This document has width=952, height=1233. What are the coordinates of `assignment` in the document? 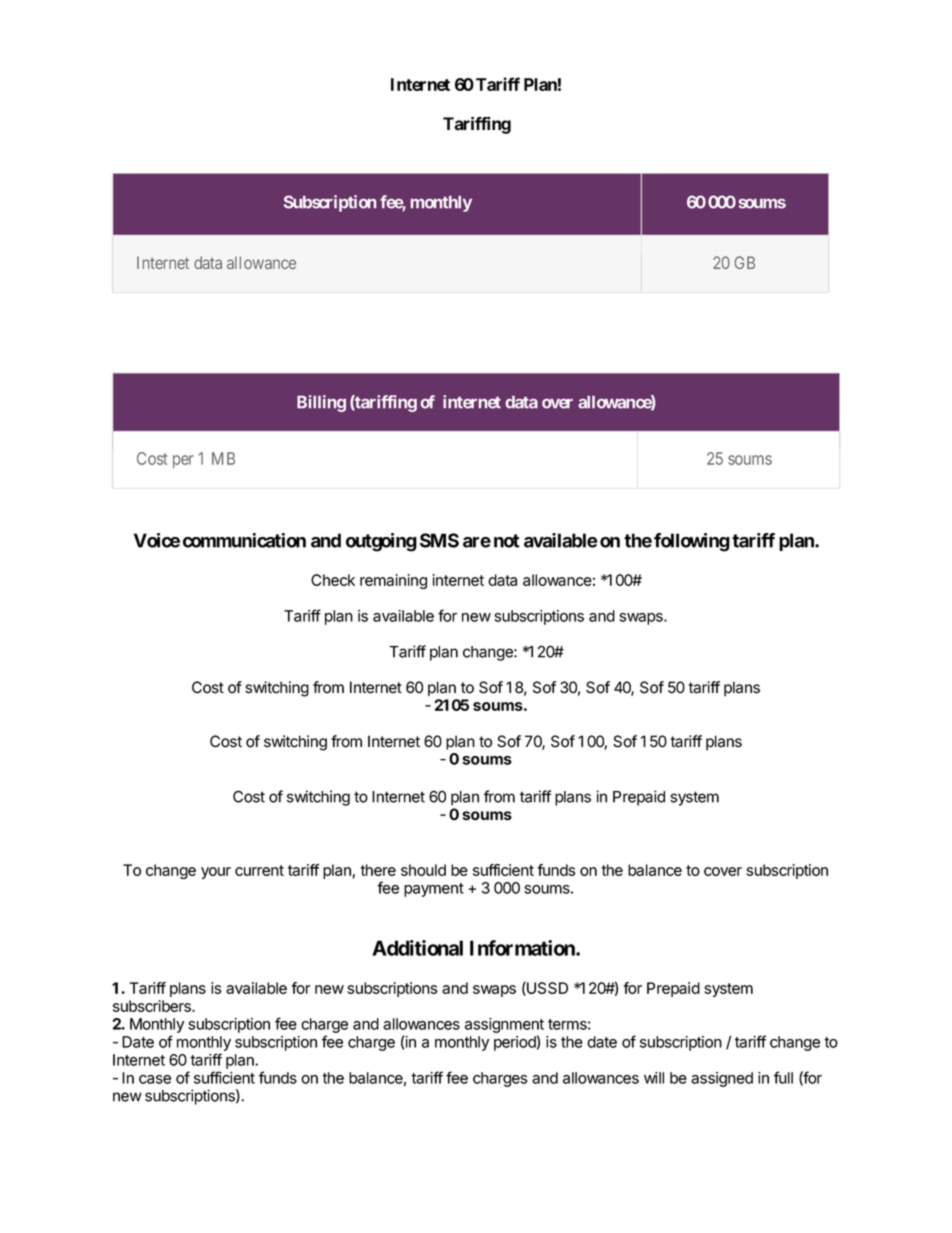 It's located at (504, 1027).
